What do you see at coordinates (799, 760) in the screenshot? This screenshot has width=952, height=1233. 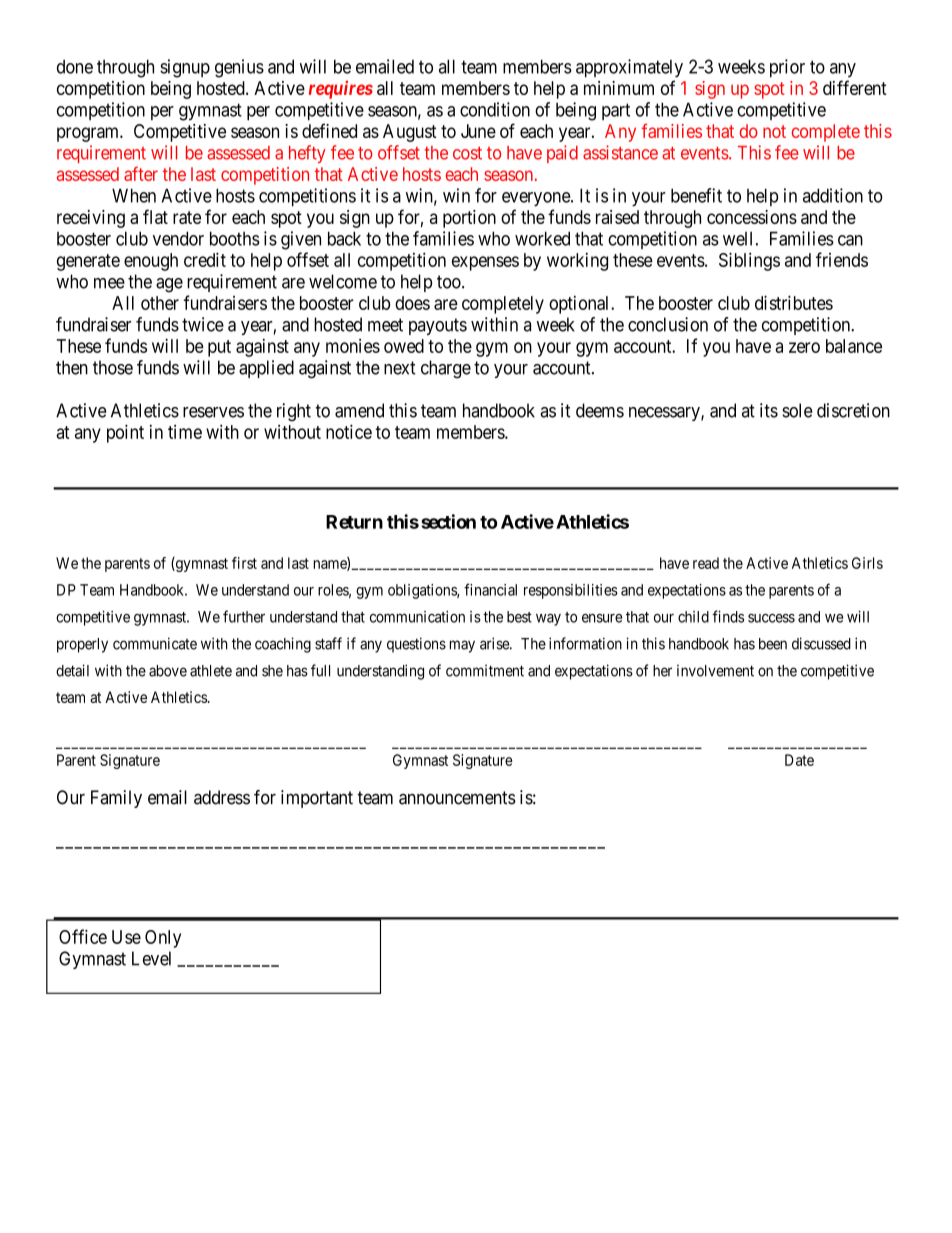 I see `Date` at bounding box center [799, 760].
